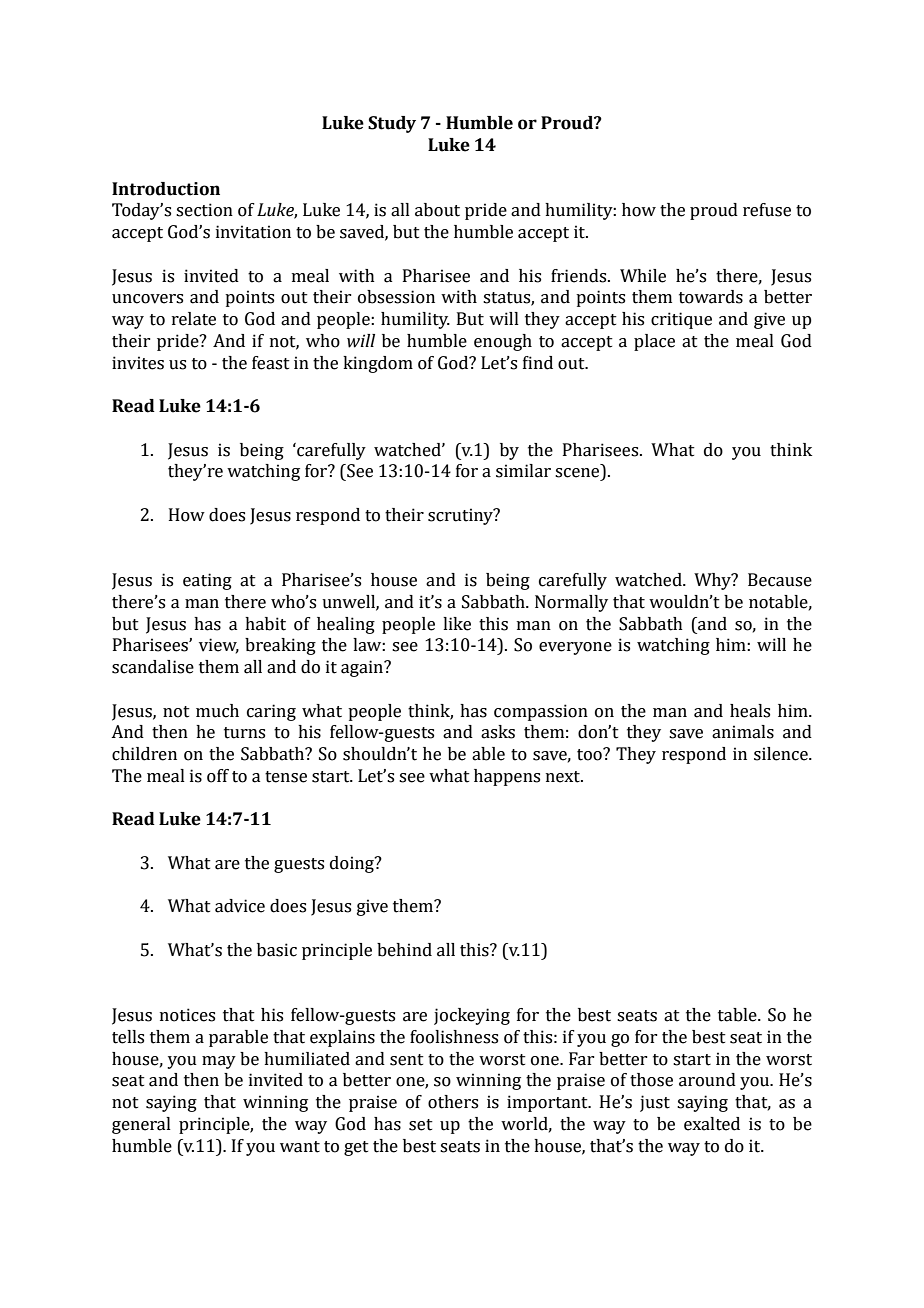 The width and height of the screenshot is (924, 1308). What do you see at coordinates (713, 581) in the screenshot?
I see `Why` at bounding box center [713, 581].
